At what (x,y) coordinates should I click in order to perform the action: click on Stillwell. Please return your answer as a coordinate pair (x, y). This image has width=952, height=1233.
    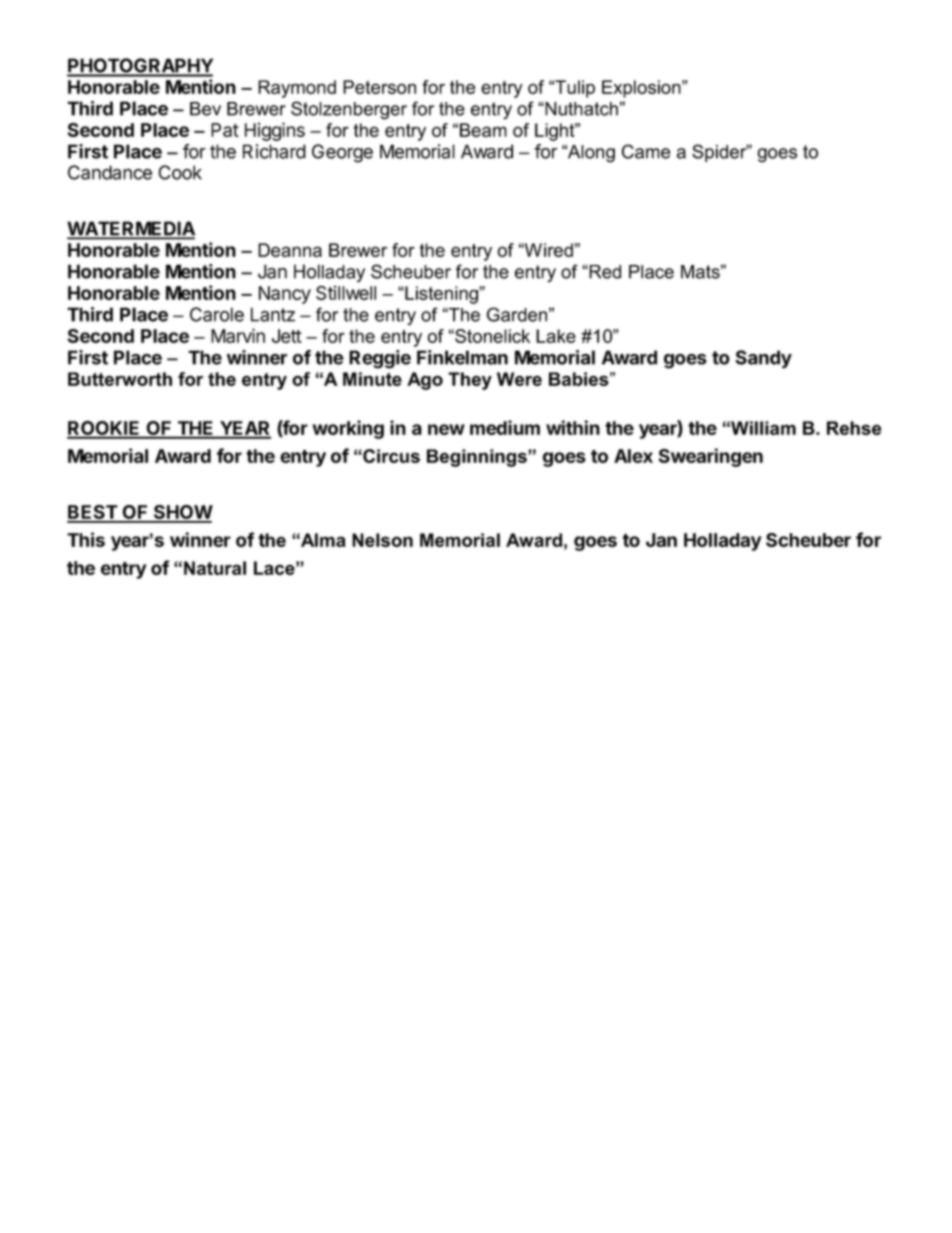
    Looking at the image, I should click on (346, 292).
